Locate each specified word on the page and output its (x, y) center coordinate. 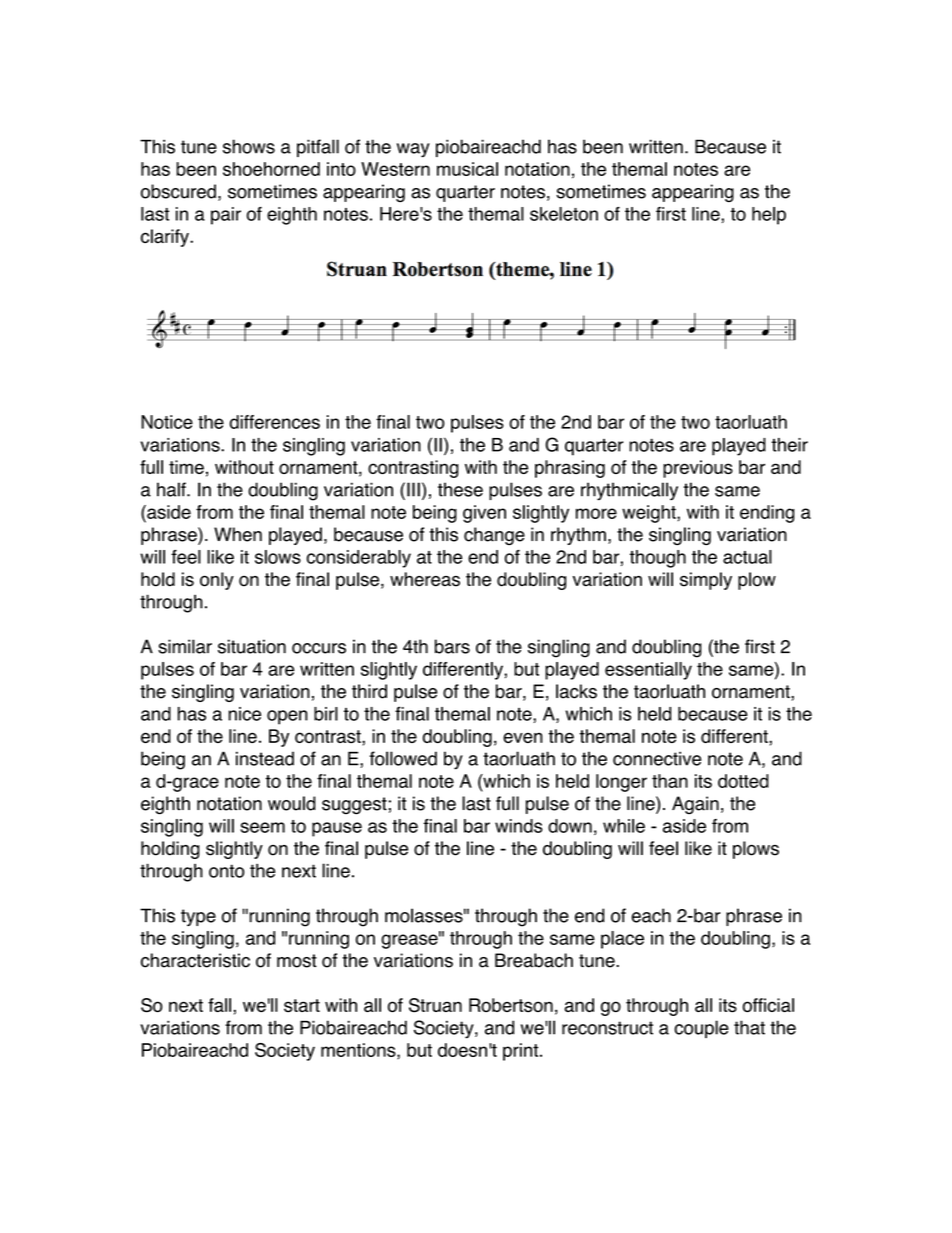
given (484, 514)
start (302, 1006)
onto (226, 871)
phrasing (570, 469)
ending (767, 514)
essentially (648, 671)
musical (467, 169)
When (238, 534)
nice (244, 714)
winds (519, 826)
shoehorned (271, 169)
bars (452, 646)
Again (695, 805)
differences (275, 422)
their (789, 445)
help (769, 216)
